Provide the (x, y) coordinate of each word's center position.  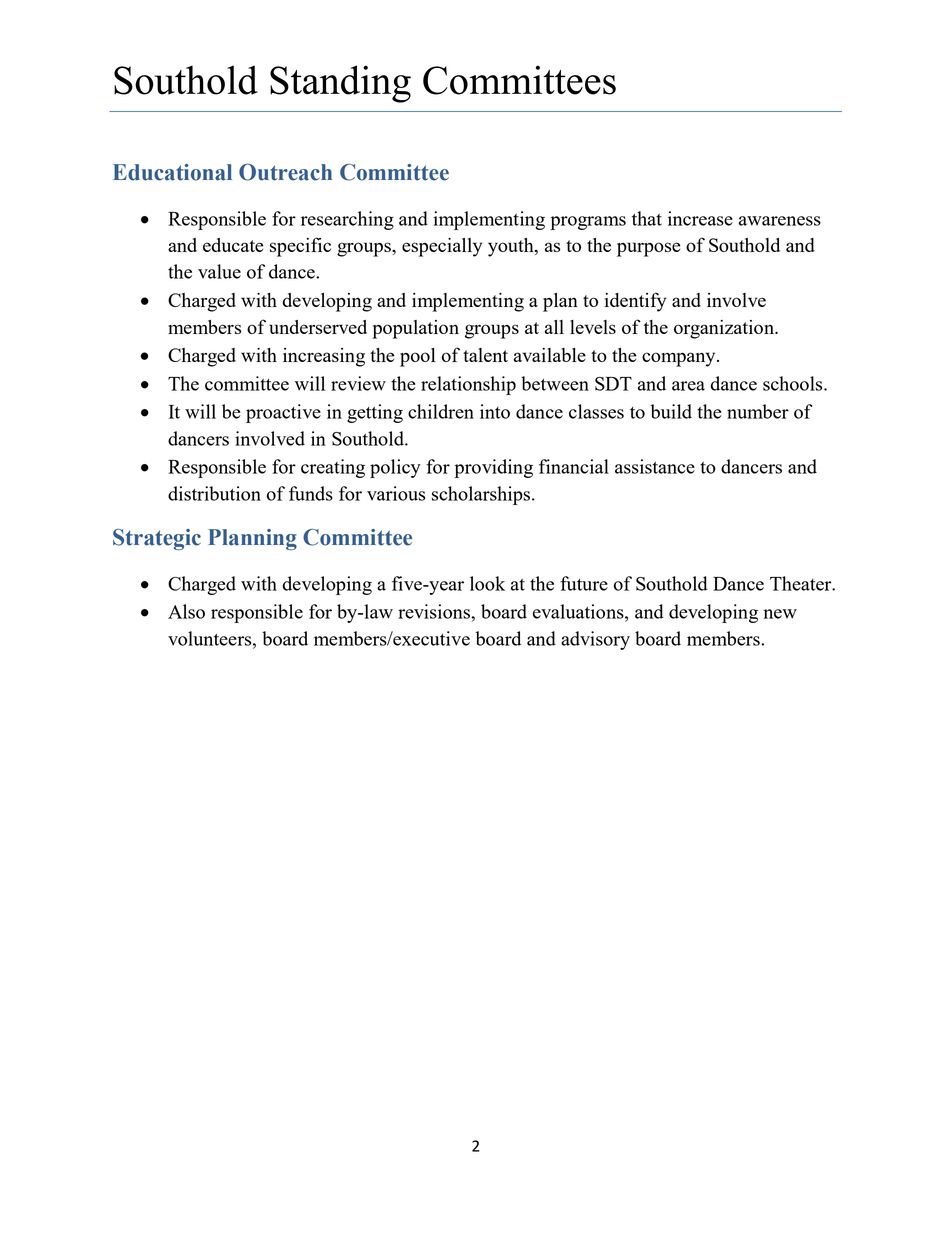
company (680, 359)
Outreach (285, 172)
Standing (340, 84)
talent (485, 355)
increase (700, 218)
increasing (324, 357)
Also (186, 611)
